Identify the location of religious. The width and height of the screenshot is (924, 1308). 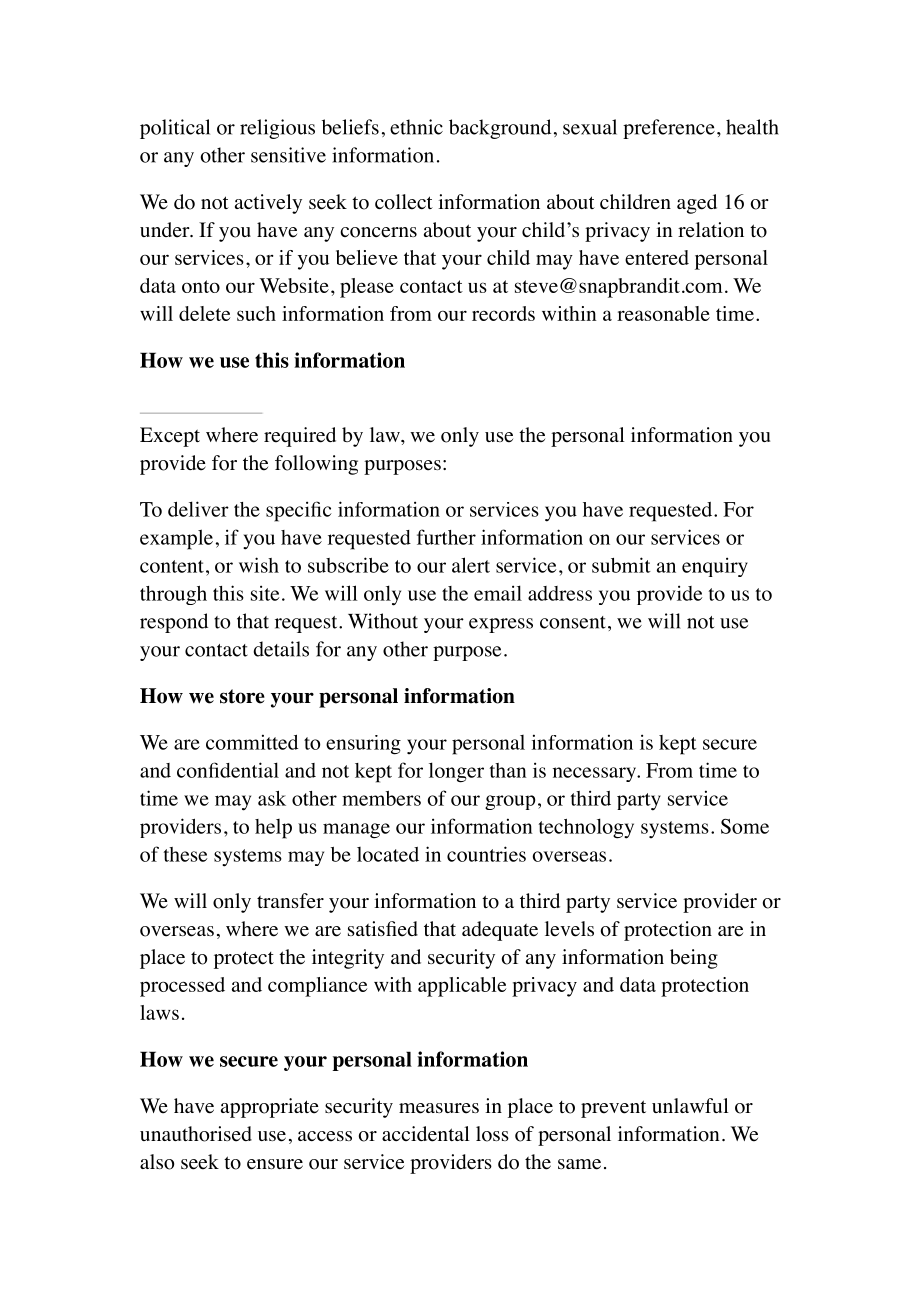
(277, 129).
